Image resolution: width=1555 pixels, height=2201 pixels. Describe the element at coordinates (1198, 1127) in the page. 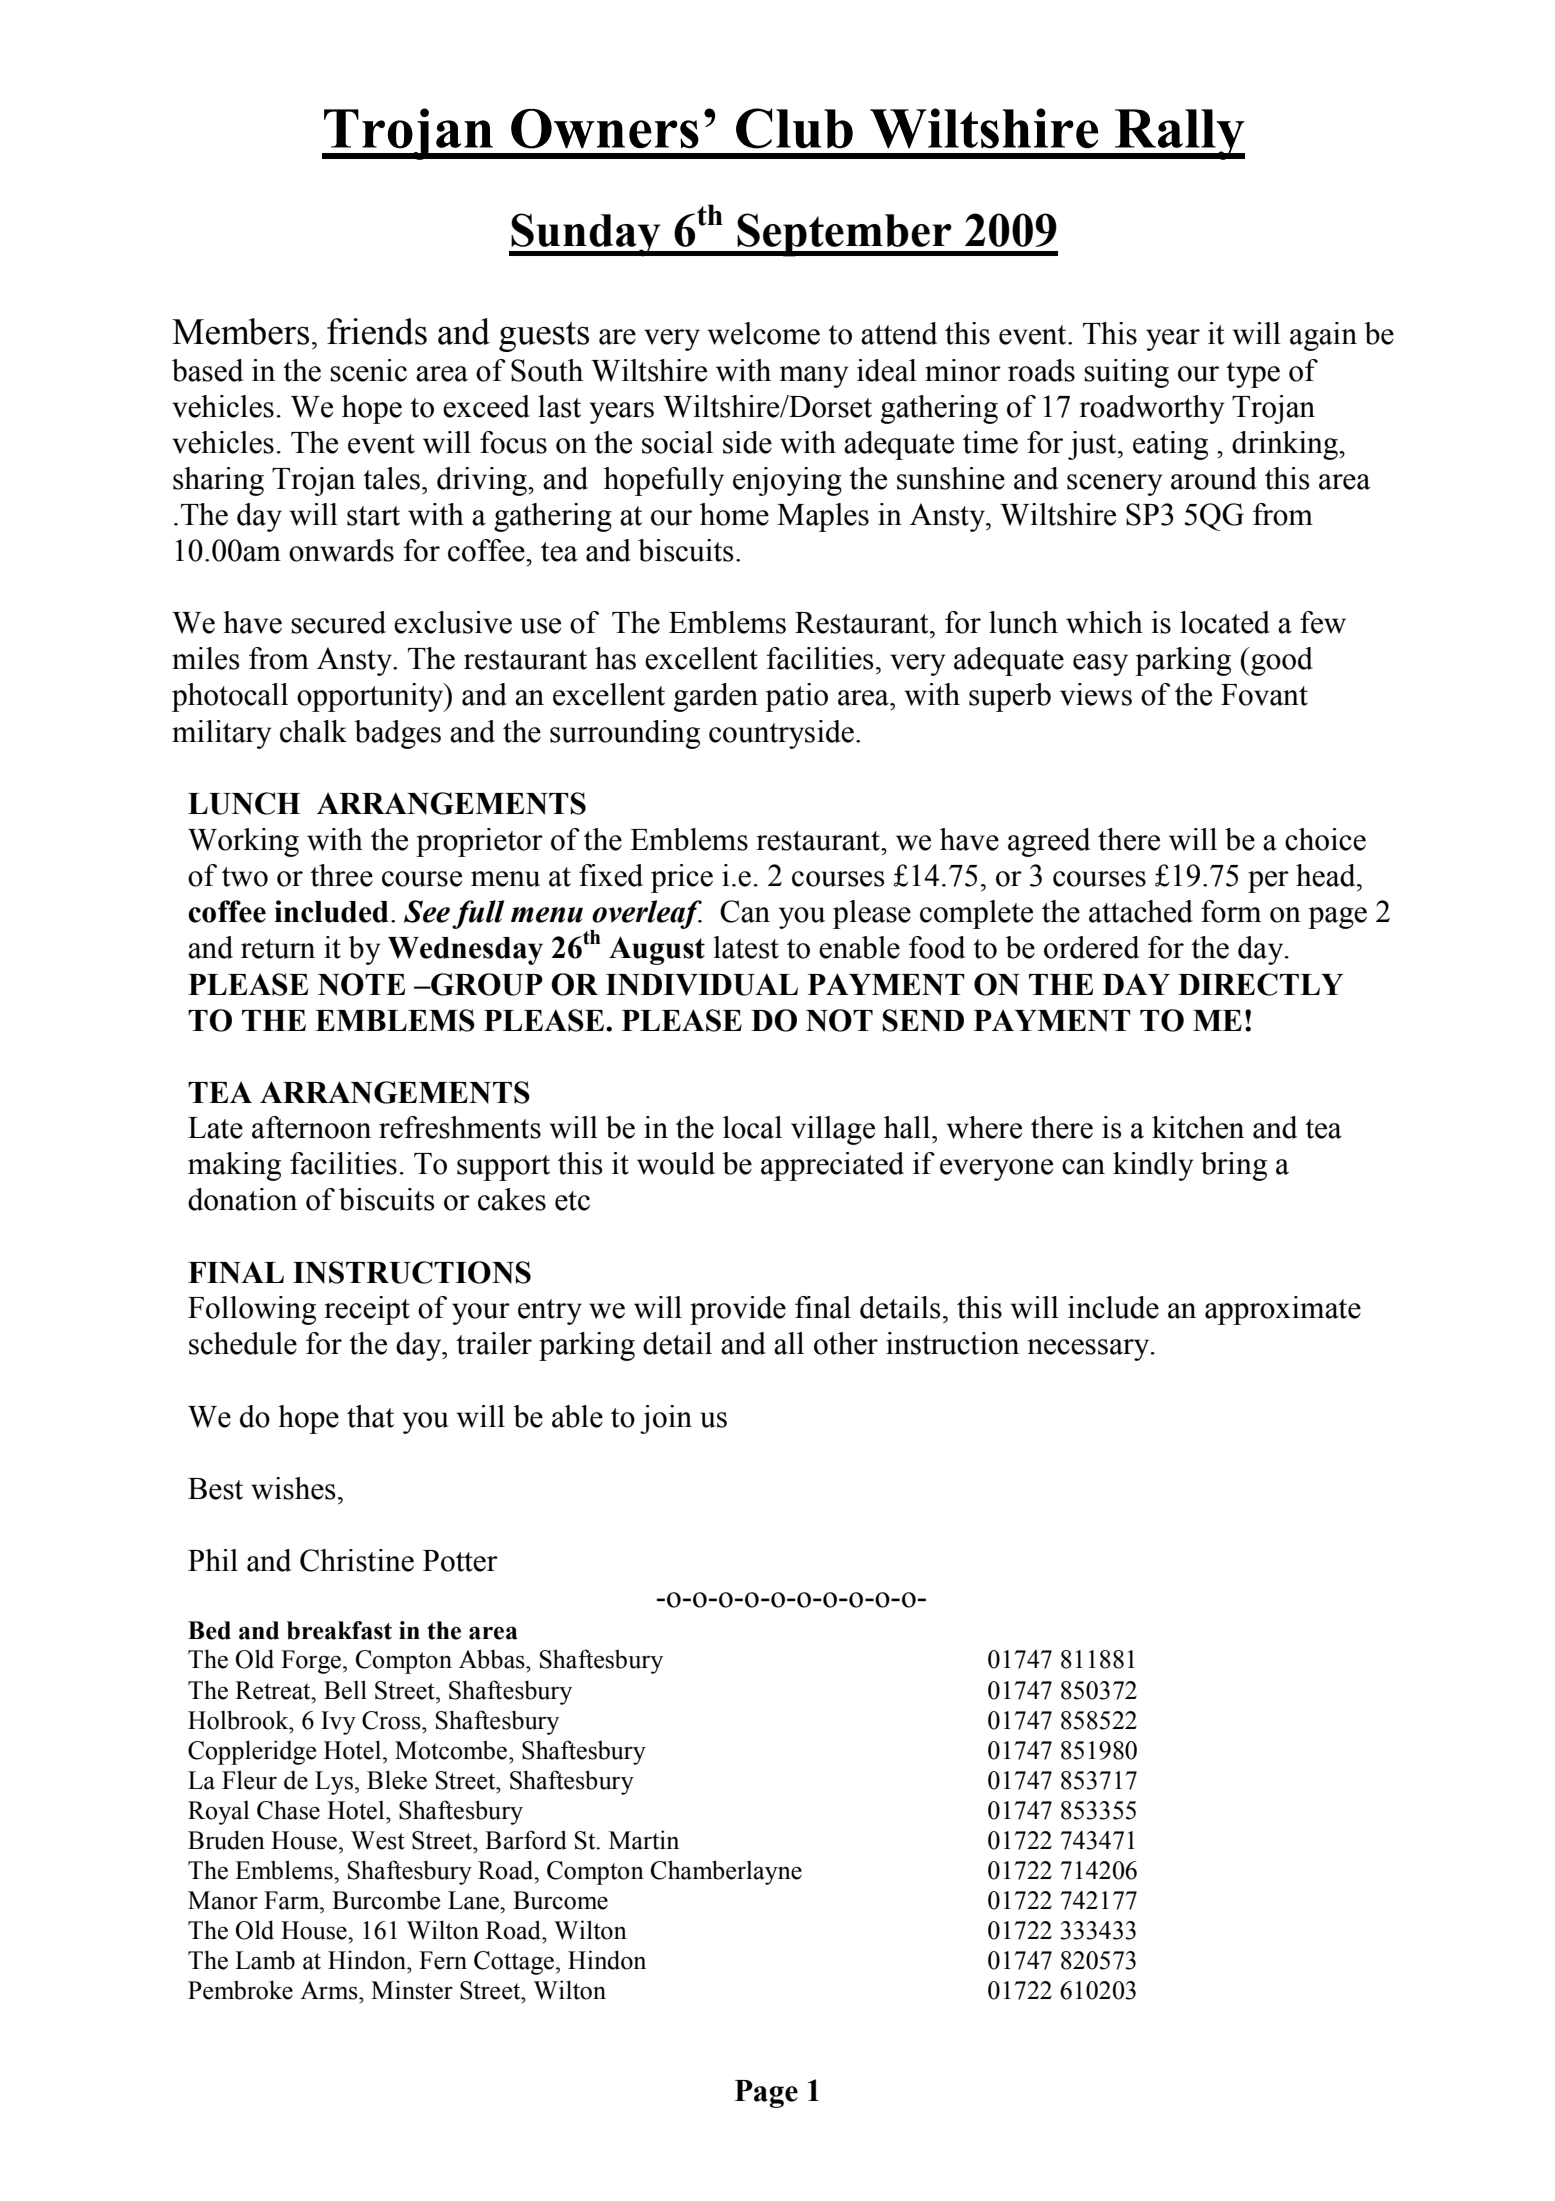

I see `kitchen` at that location.
